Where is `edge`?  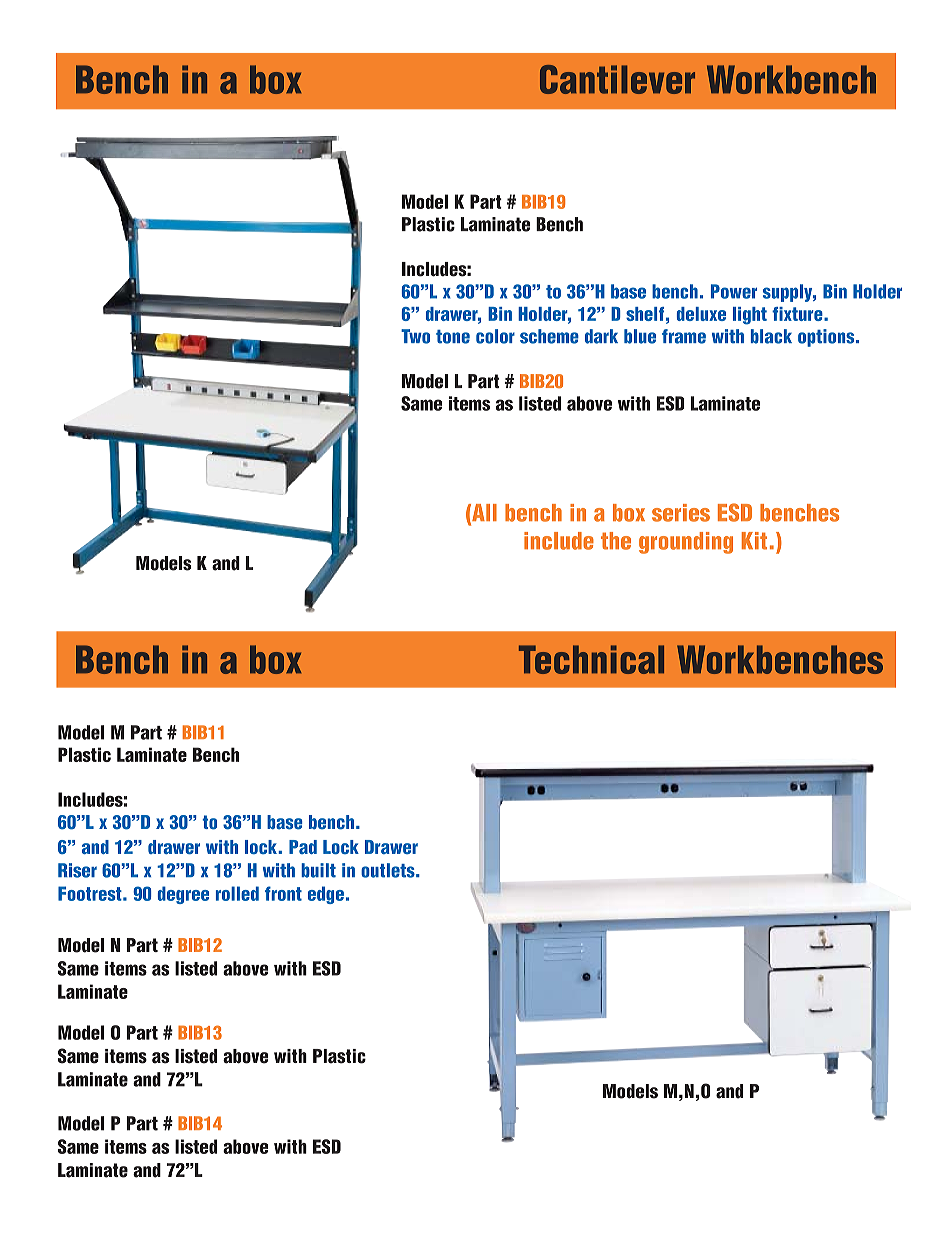 edge is located at coordinates (326, 895).
